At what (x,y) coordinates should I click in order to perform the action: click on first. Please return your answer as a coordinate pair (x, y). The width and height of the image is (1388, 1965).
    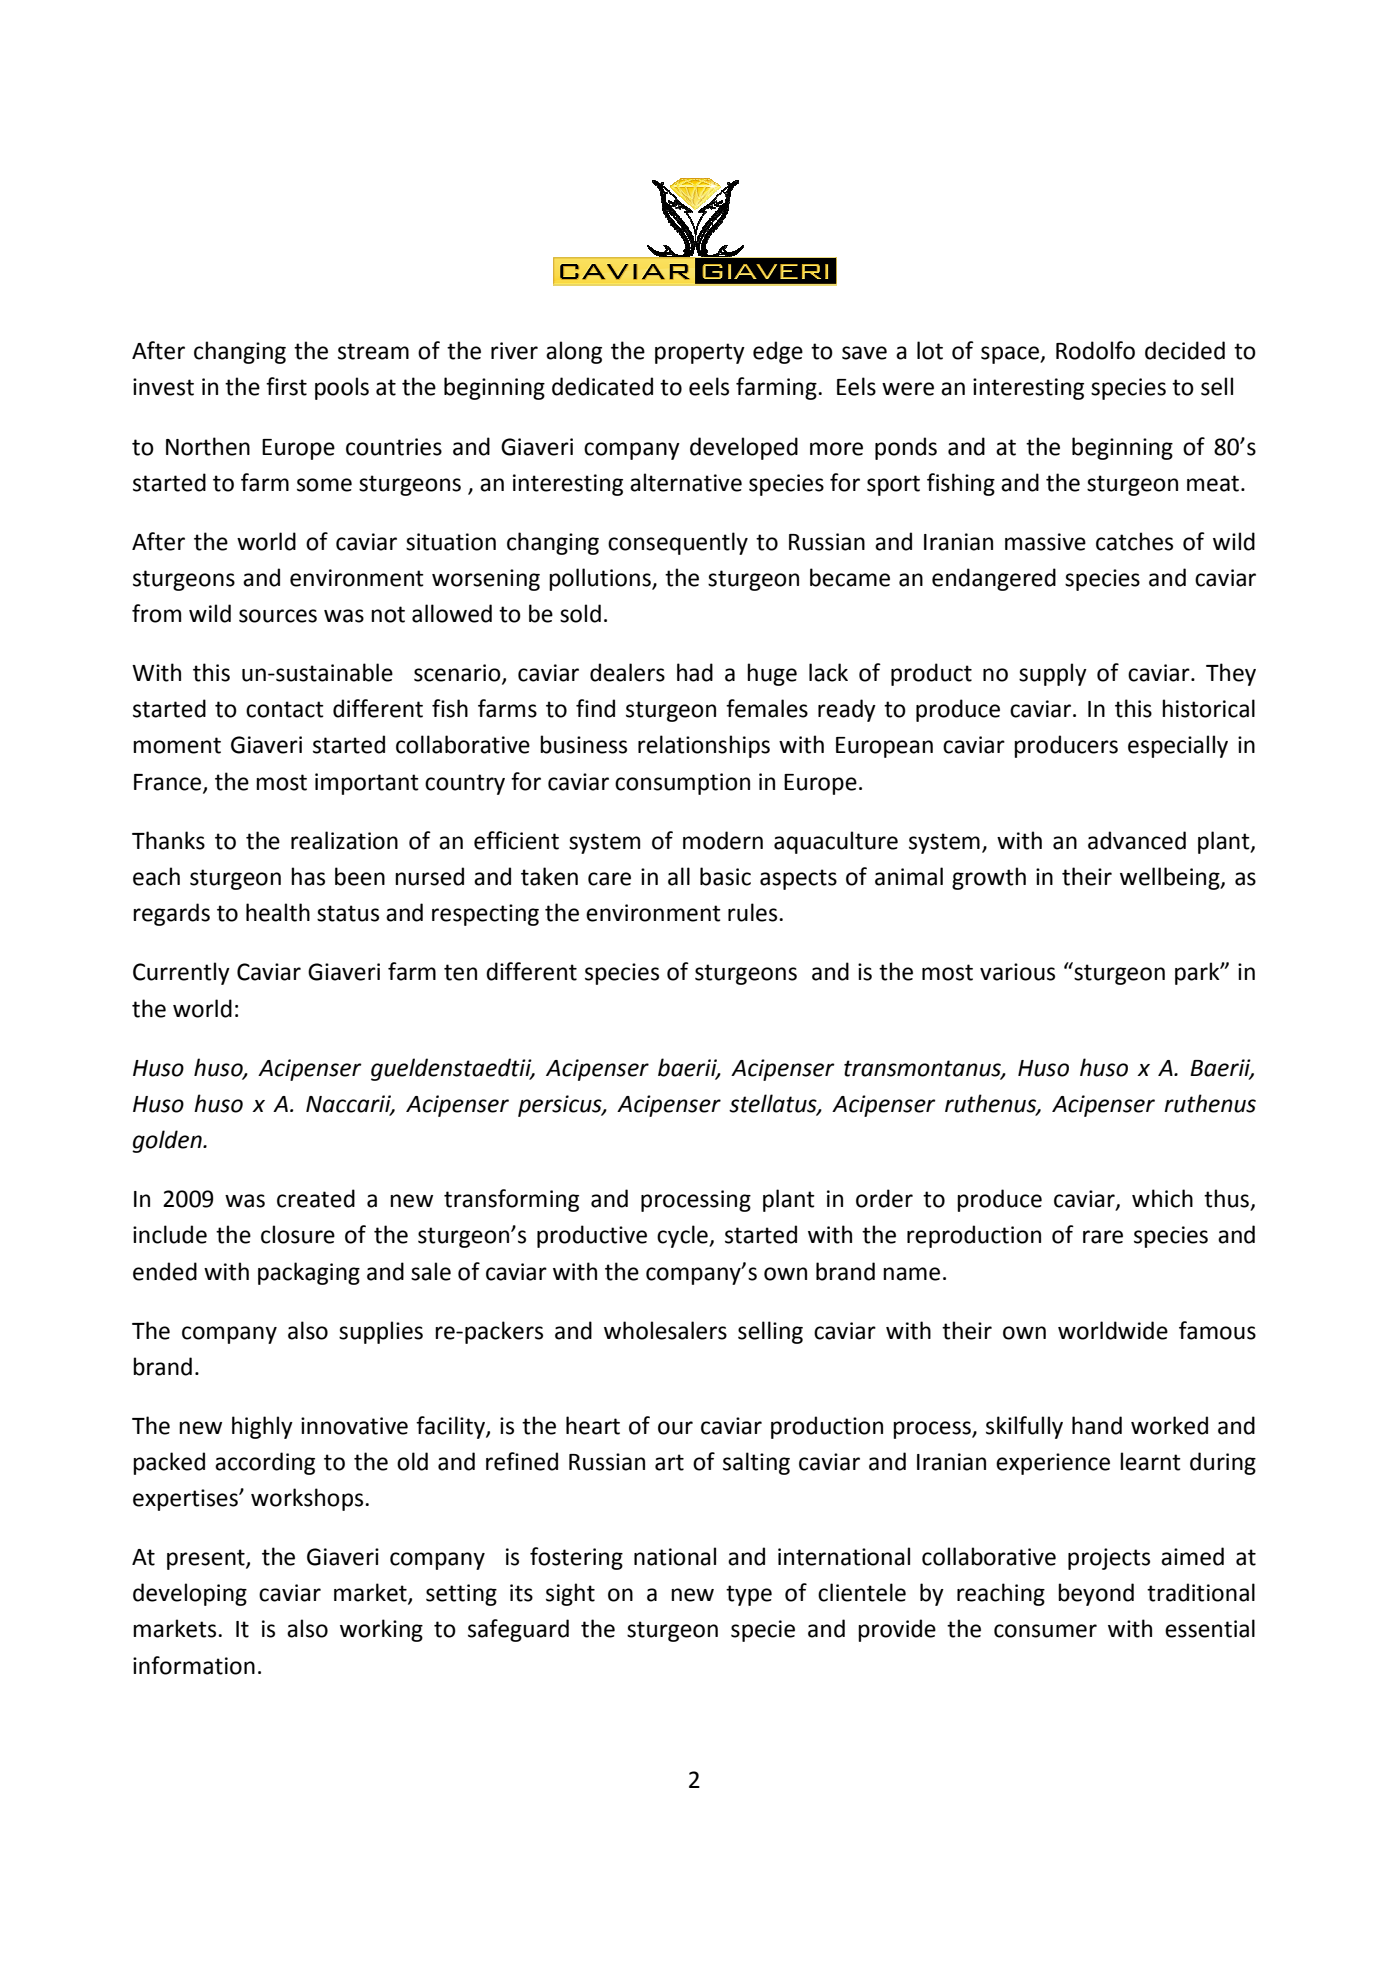
    Looking at the image, I should click on (286, 386).
